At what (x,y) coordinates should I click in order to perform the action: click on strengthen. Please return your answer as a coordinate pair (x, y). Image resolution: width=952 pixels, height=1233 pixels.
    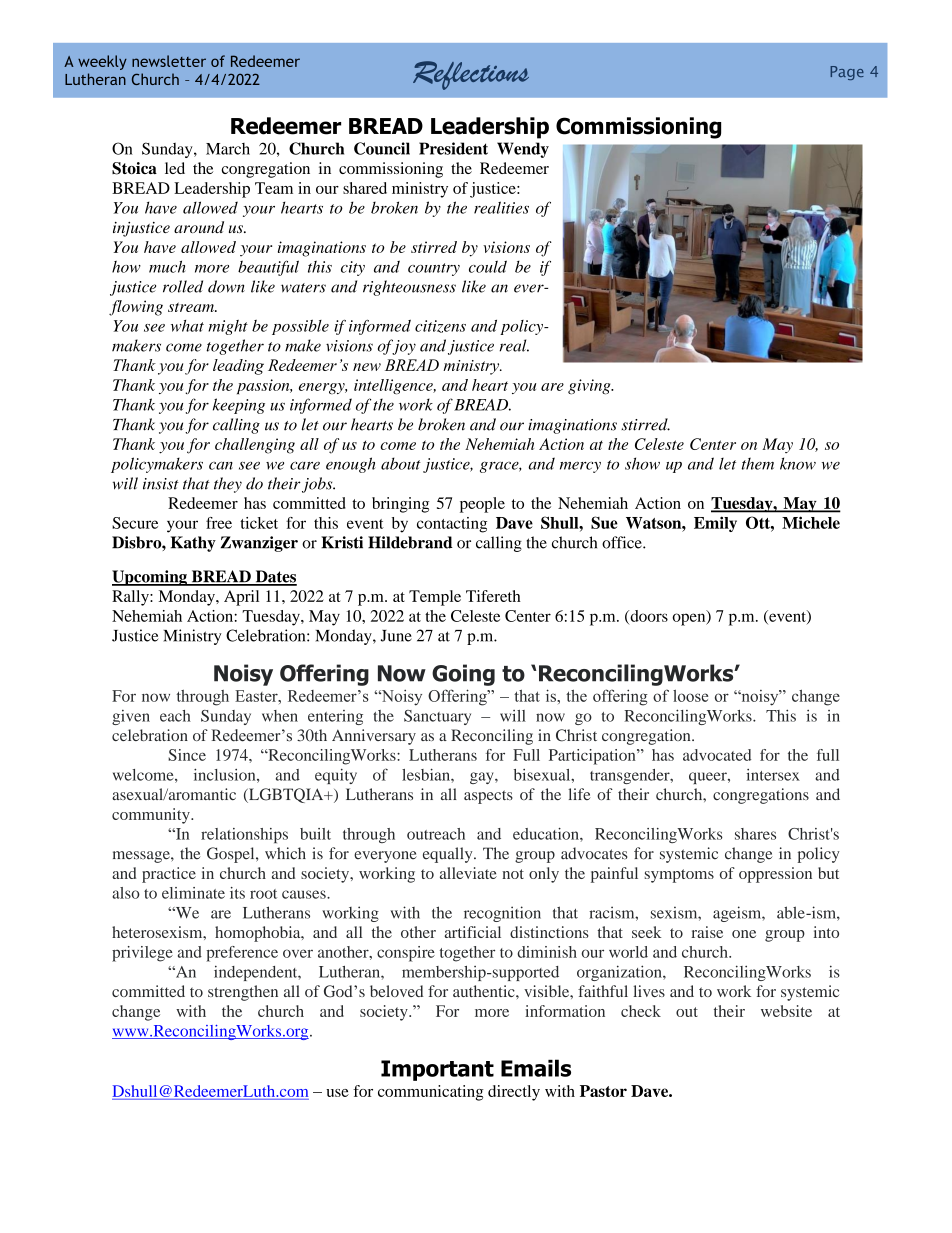
    Looking at the image, I should click on (243, 993).
